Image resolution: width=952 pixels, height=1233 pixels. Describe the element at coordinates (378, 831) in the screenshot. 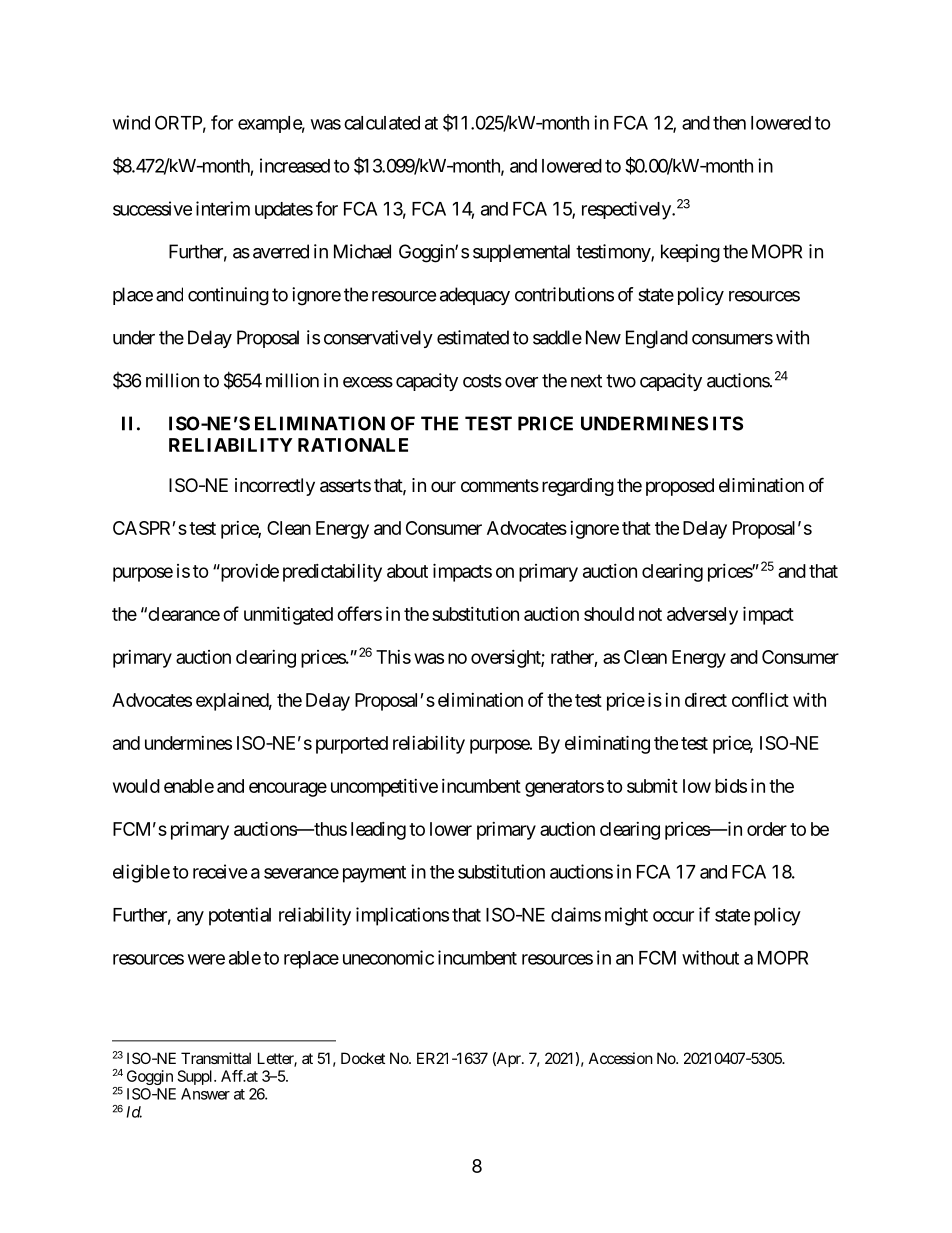

I see `leading` at that location.
